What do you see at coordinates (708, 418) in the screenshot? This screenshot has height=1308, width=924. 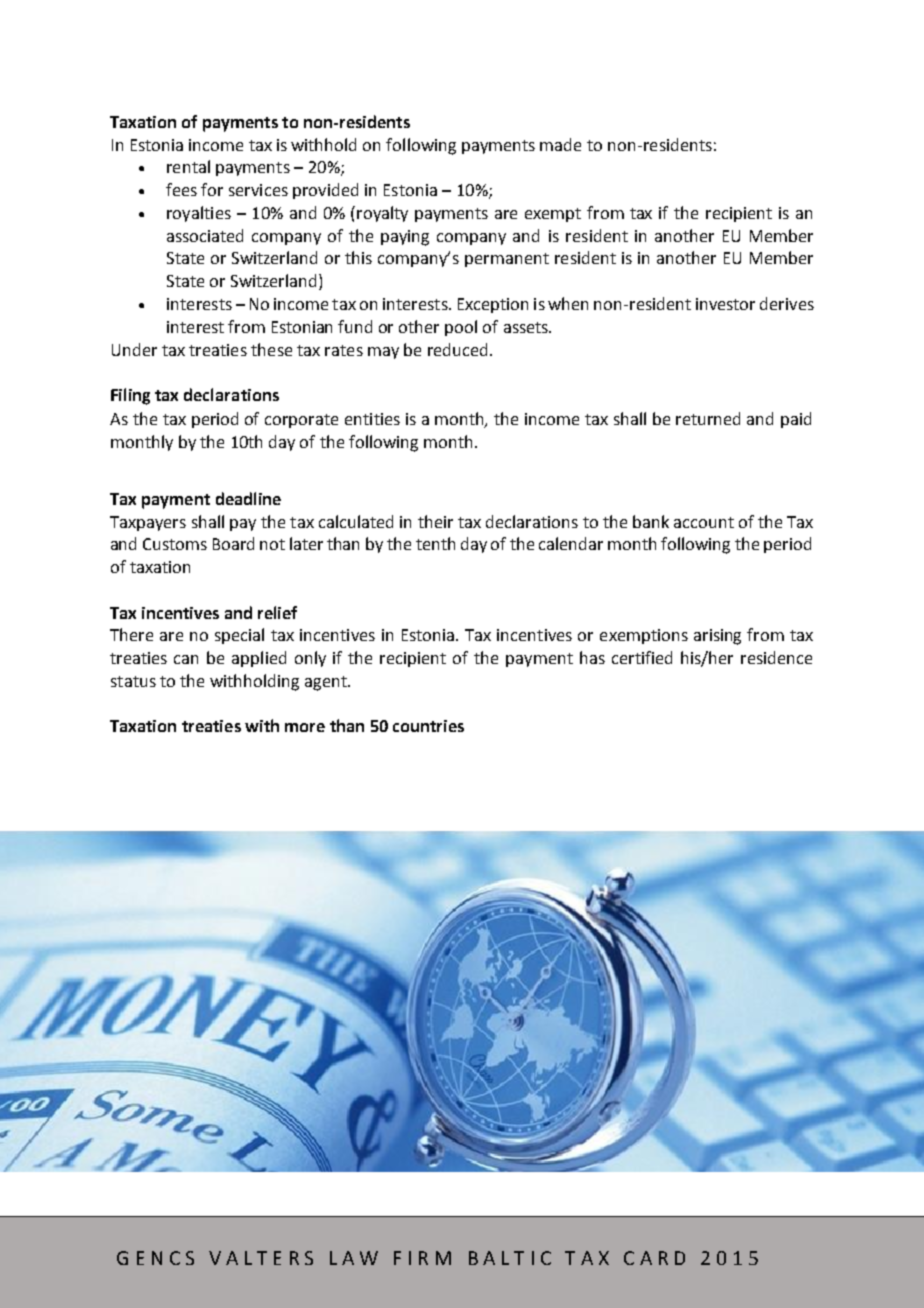 I see `returned` at bounding box center [708, 418].
